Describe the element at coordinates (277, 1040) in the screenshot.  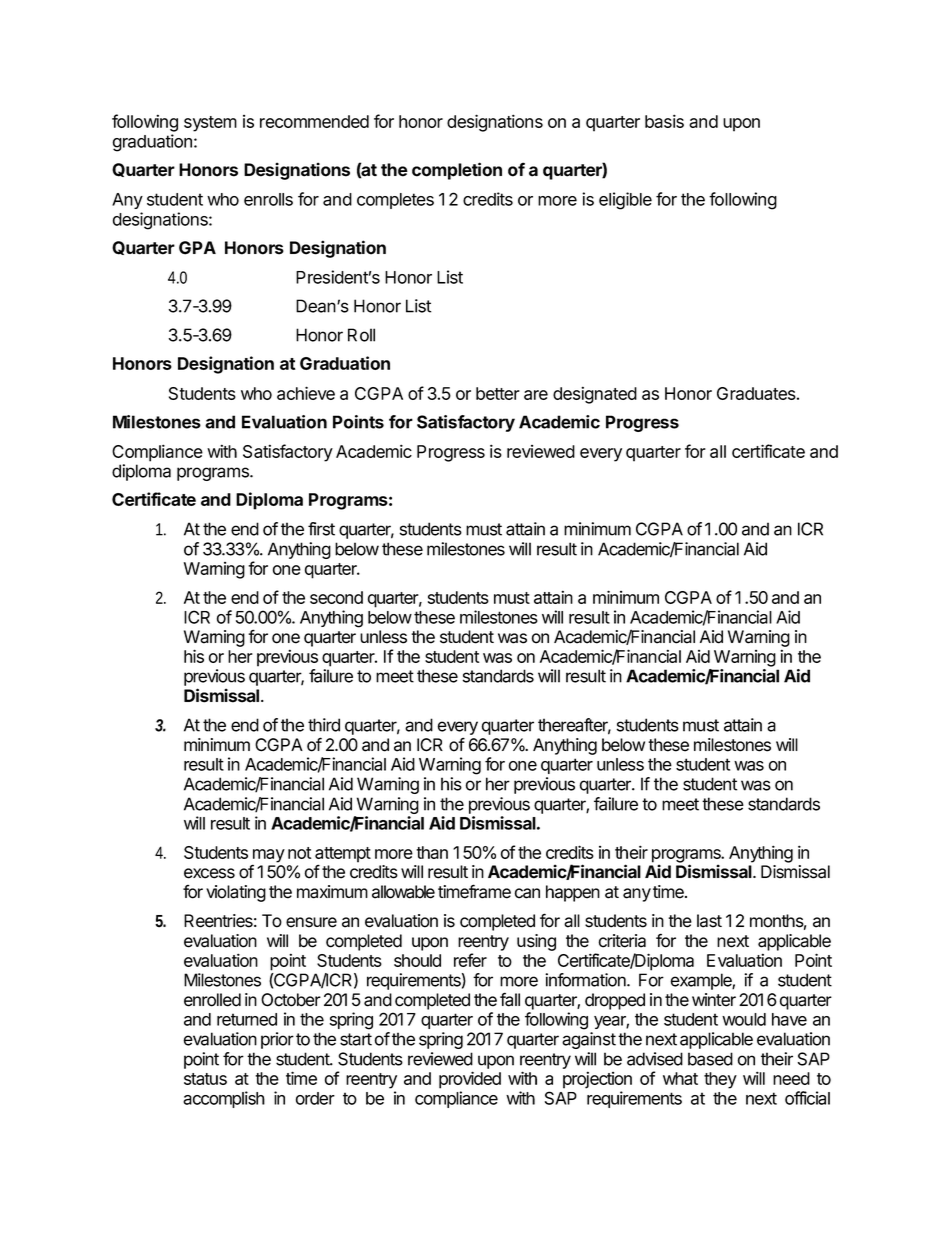
I see `prior` at that location.
